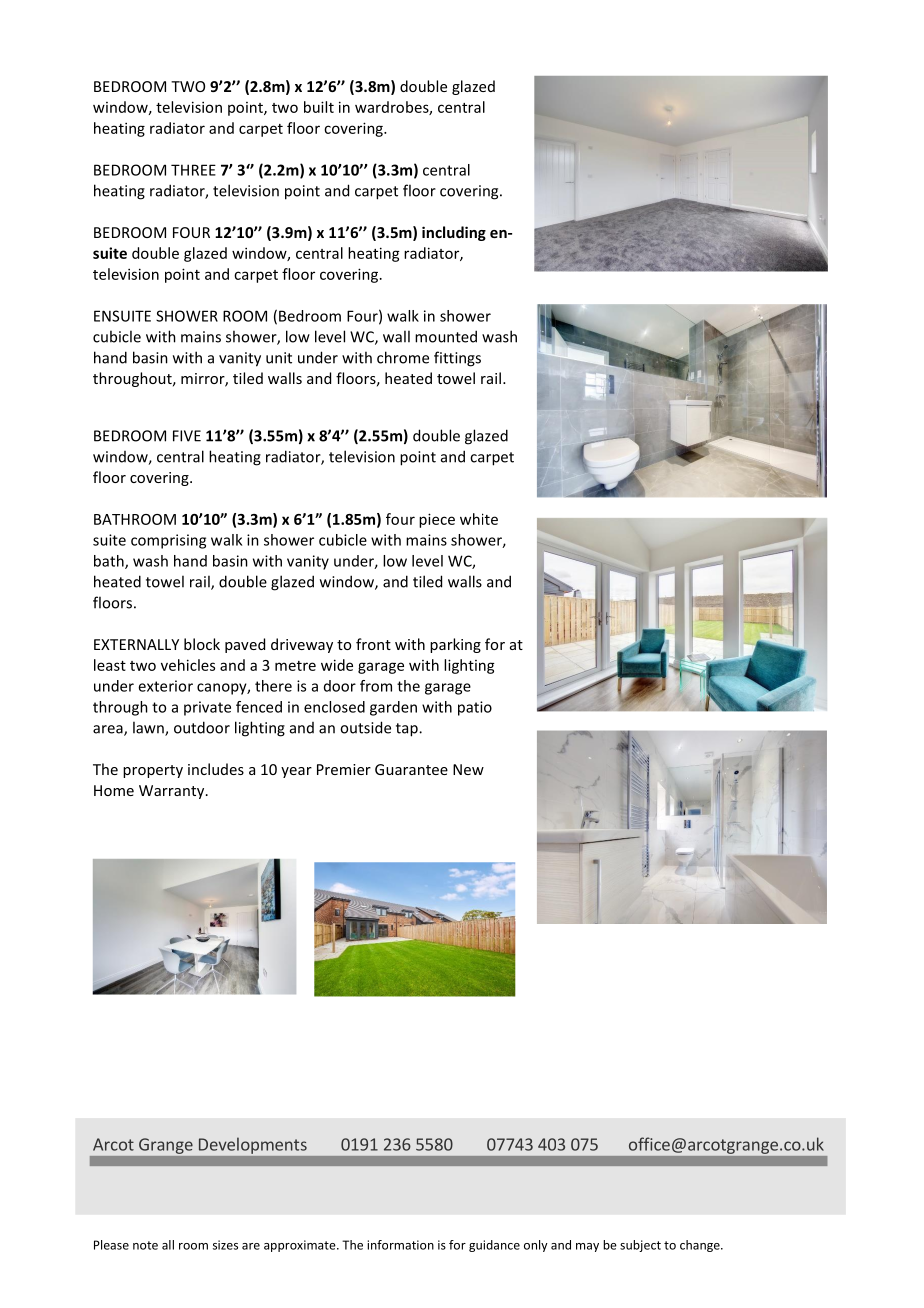 This page has height=1308, width=924. Describe the element at coordinates (400, 1245) in the page. I see `information` at that location.
